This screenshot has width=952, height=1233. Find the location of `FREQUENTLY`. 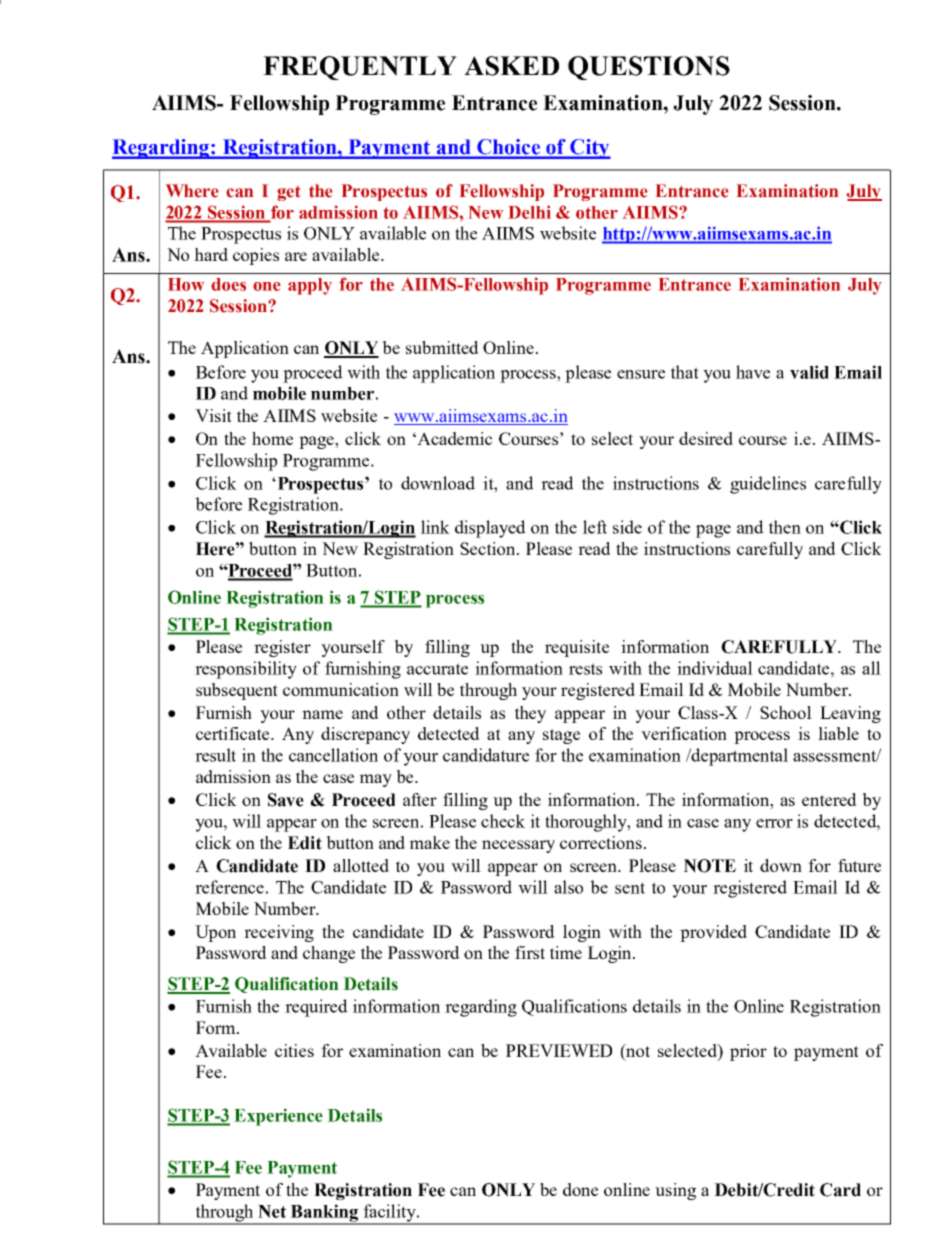

FREQUENTLY is located at coordinates (360, 68).
